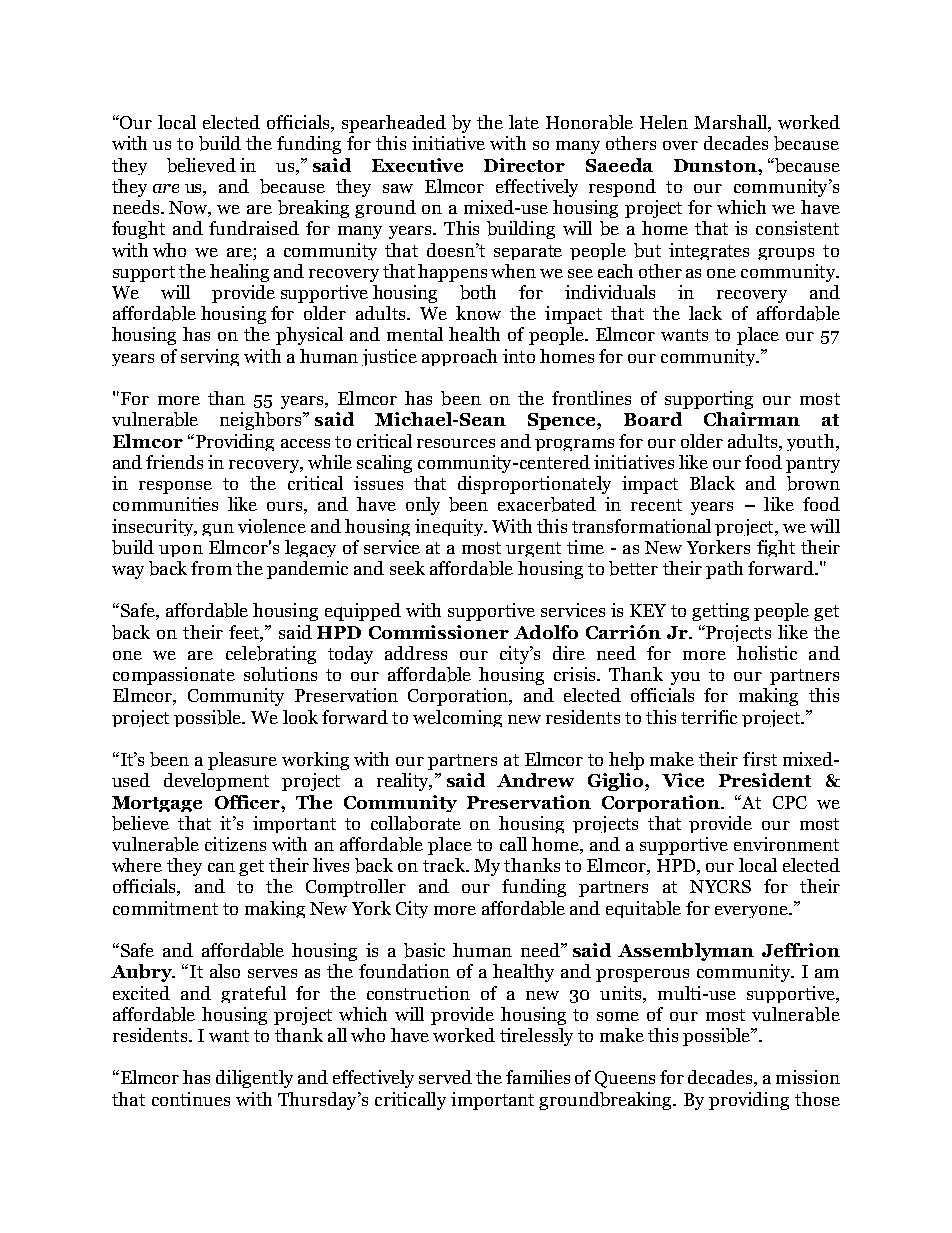 The height and width of the image is (1233, 952). What do you see at coordinates (445, 1077) in the image?
I see `served` at bounding box center [445, 1077].
